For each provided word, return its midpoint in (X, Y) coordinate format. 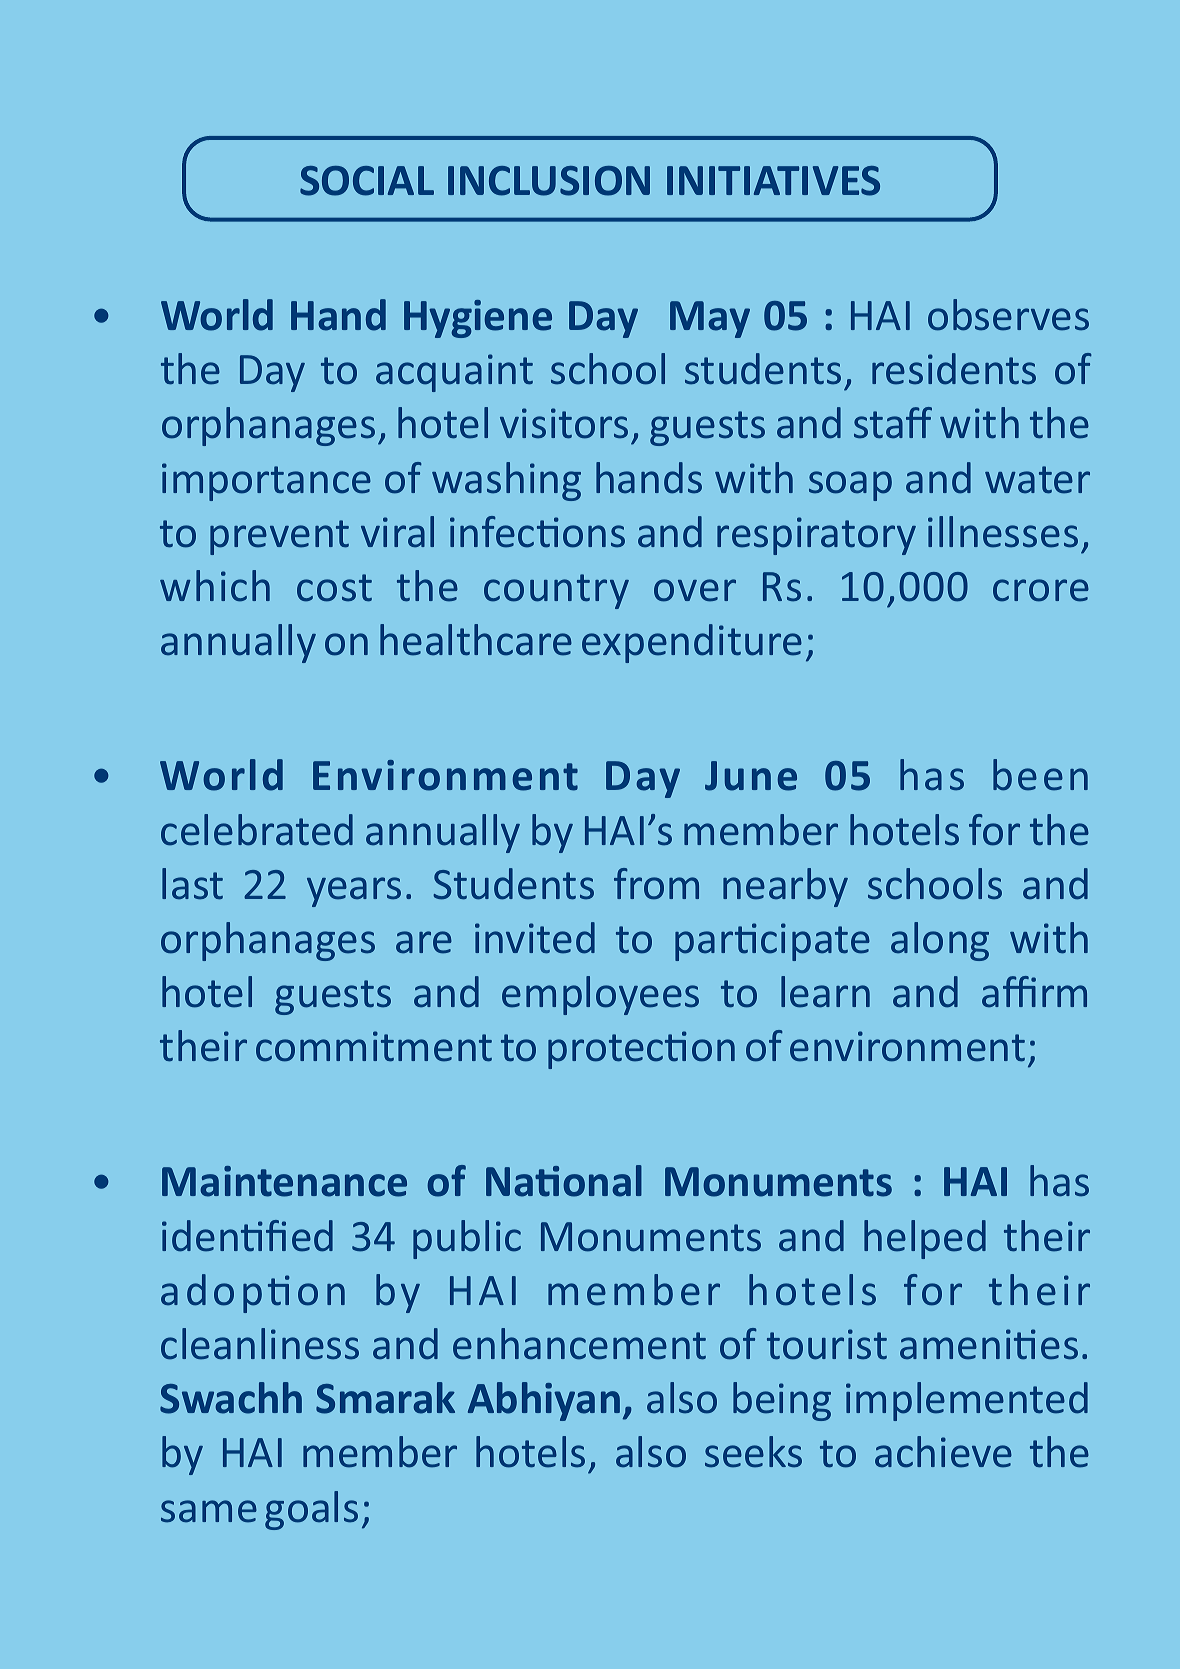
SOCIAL (367, 181)
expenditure (692, 643)
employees (600, 995)
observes (1008, 315)
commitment (374, 1046)
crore (1041, 590)
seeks (753, 1452)
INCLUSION (549, 181)
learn (825, 992)
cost (334, 588)
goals (311, 1510)
